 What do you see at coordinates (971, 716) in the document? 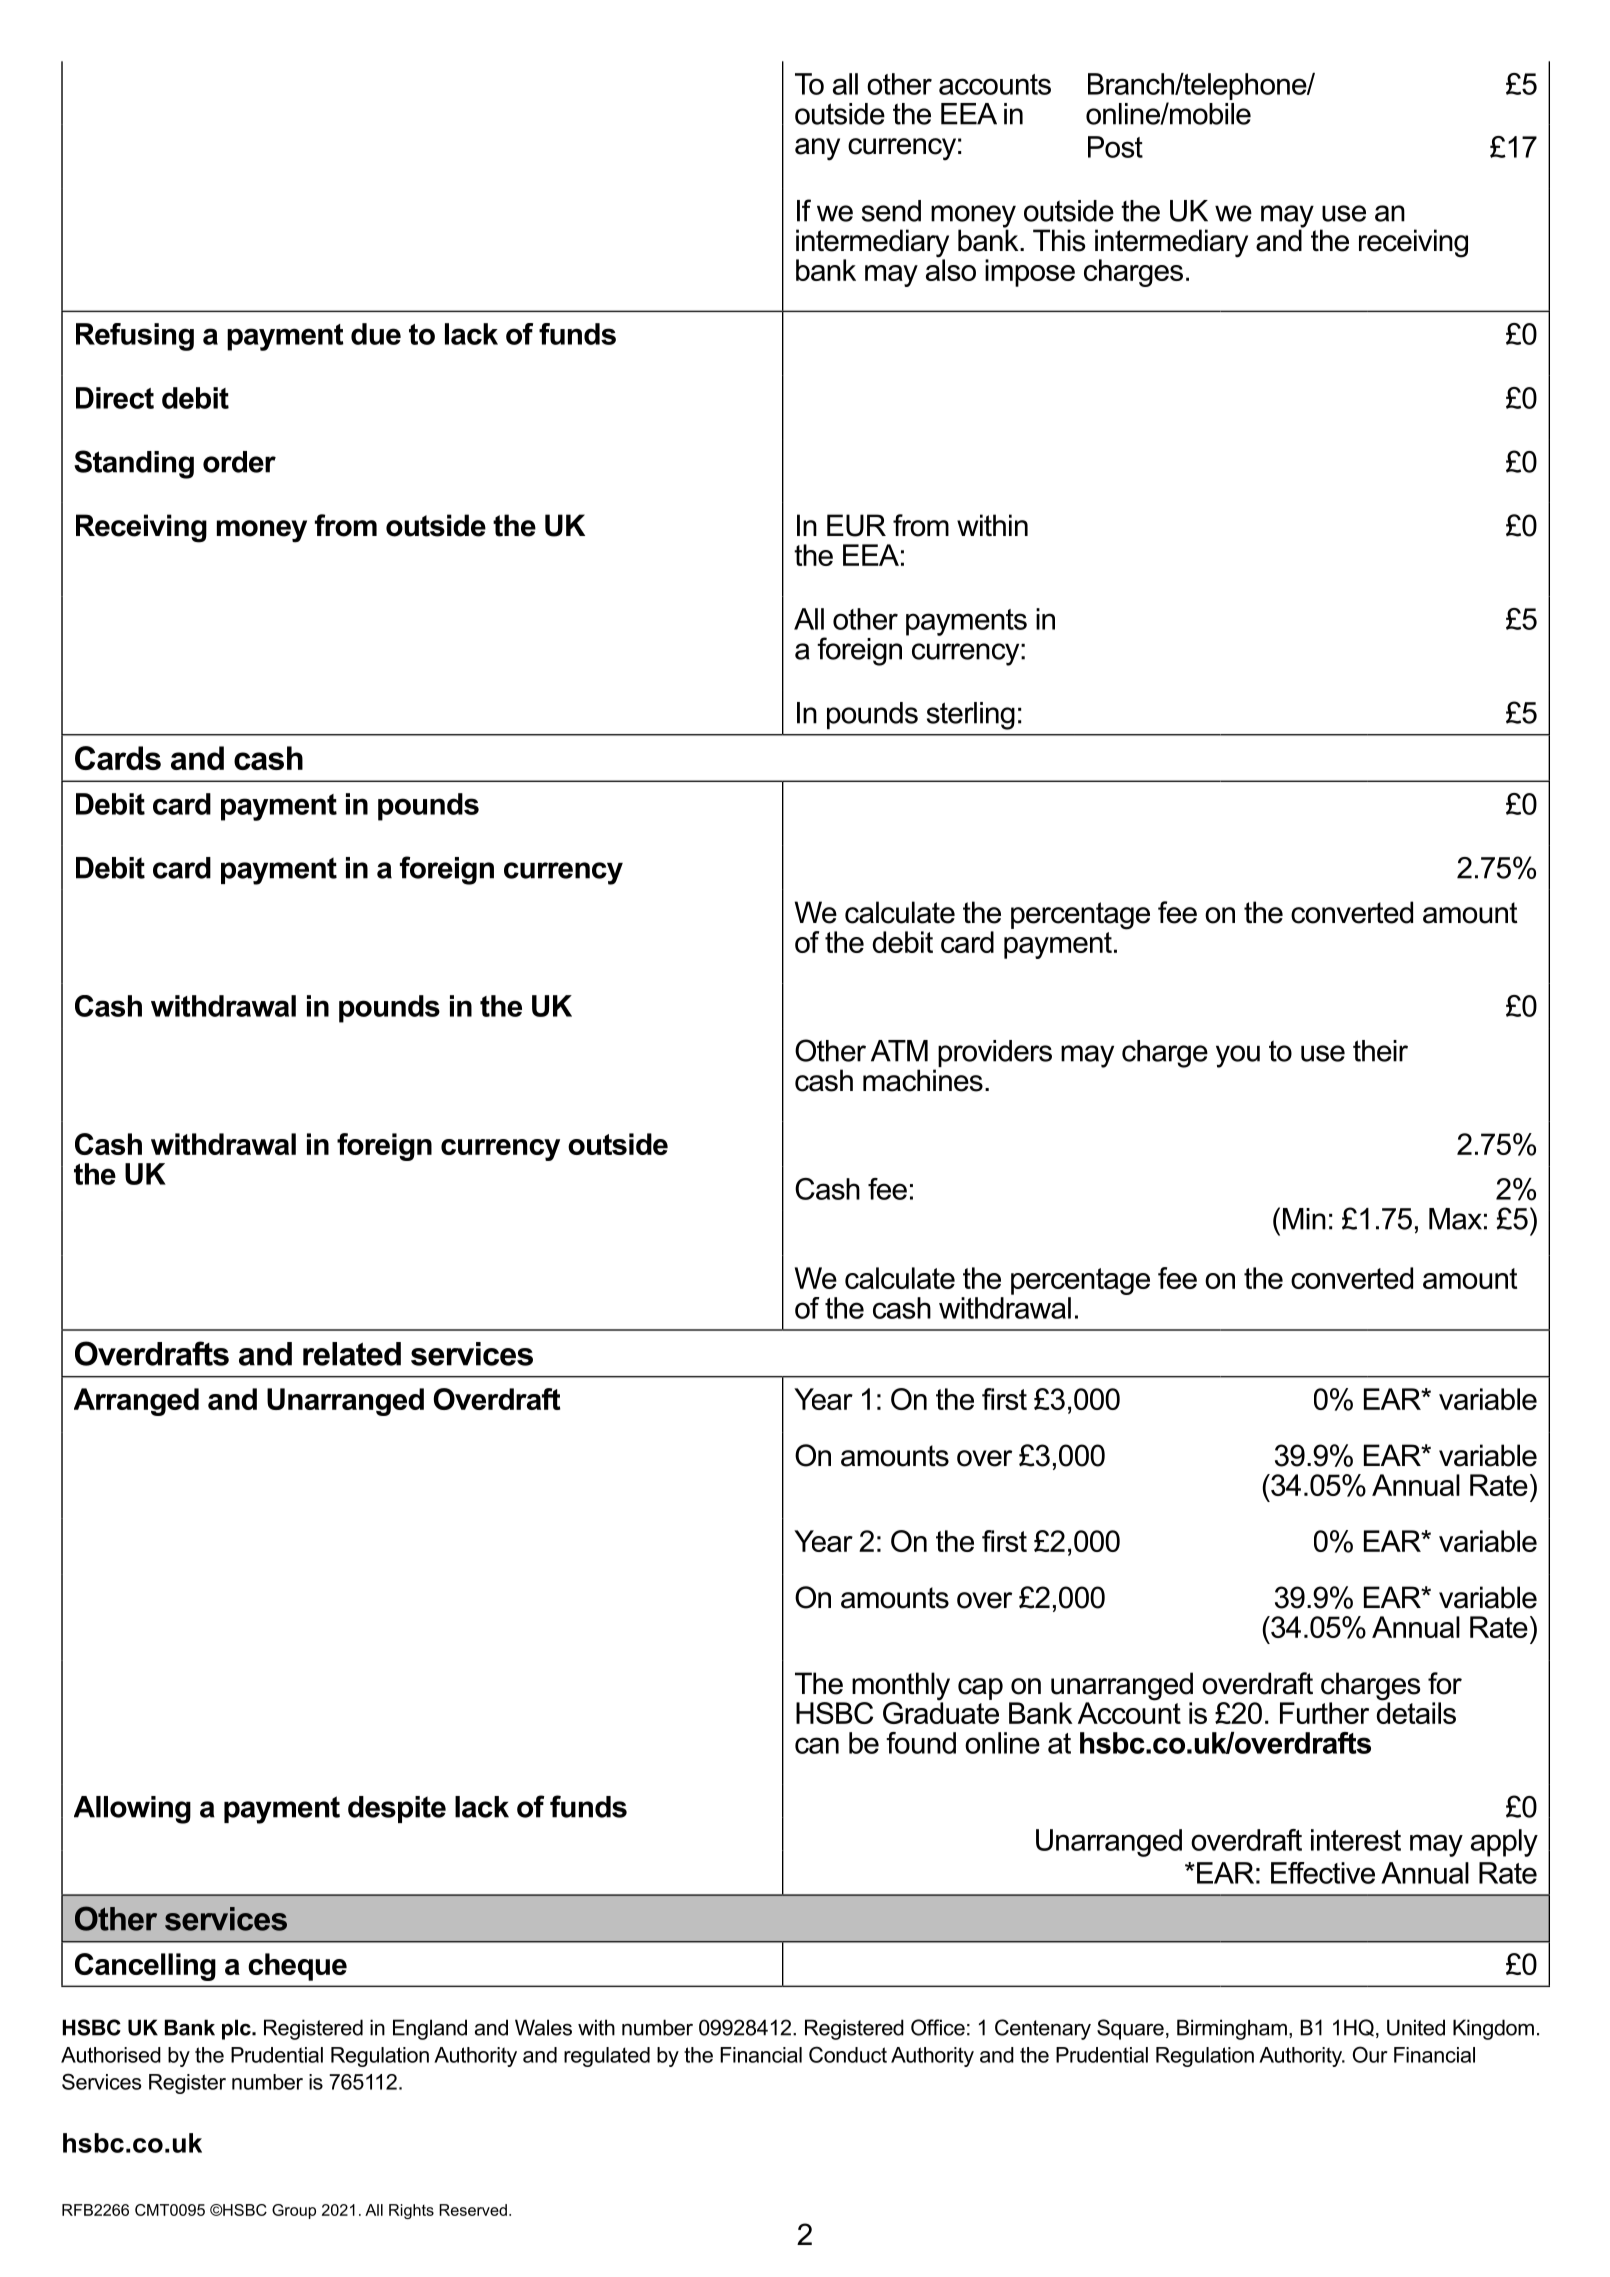
I see `sterling` at bounding box center [971, 716].
